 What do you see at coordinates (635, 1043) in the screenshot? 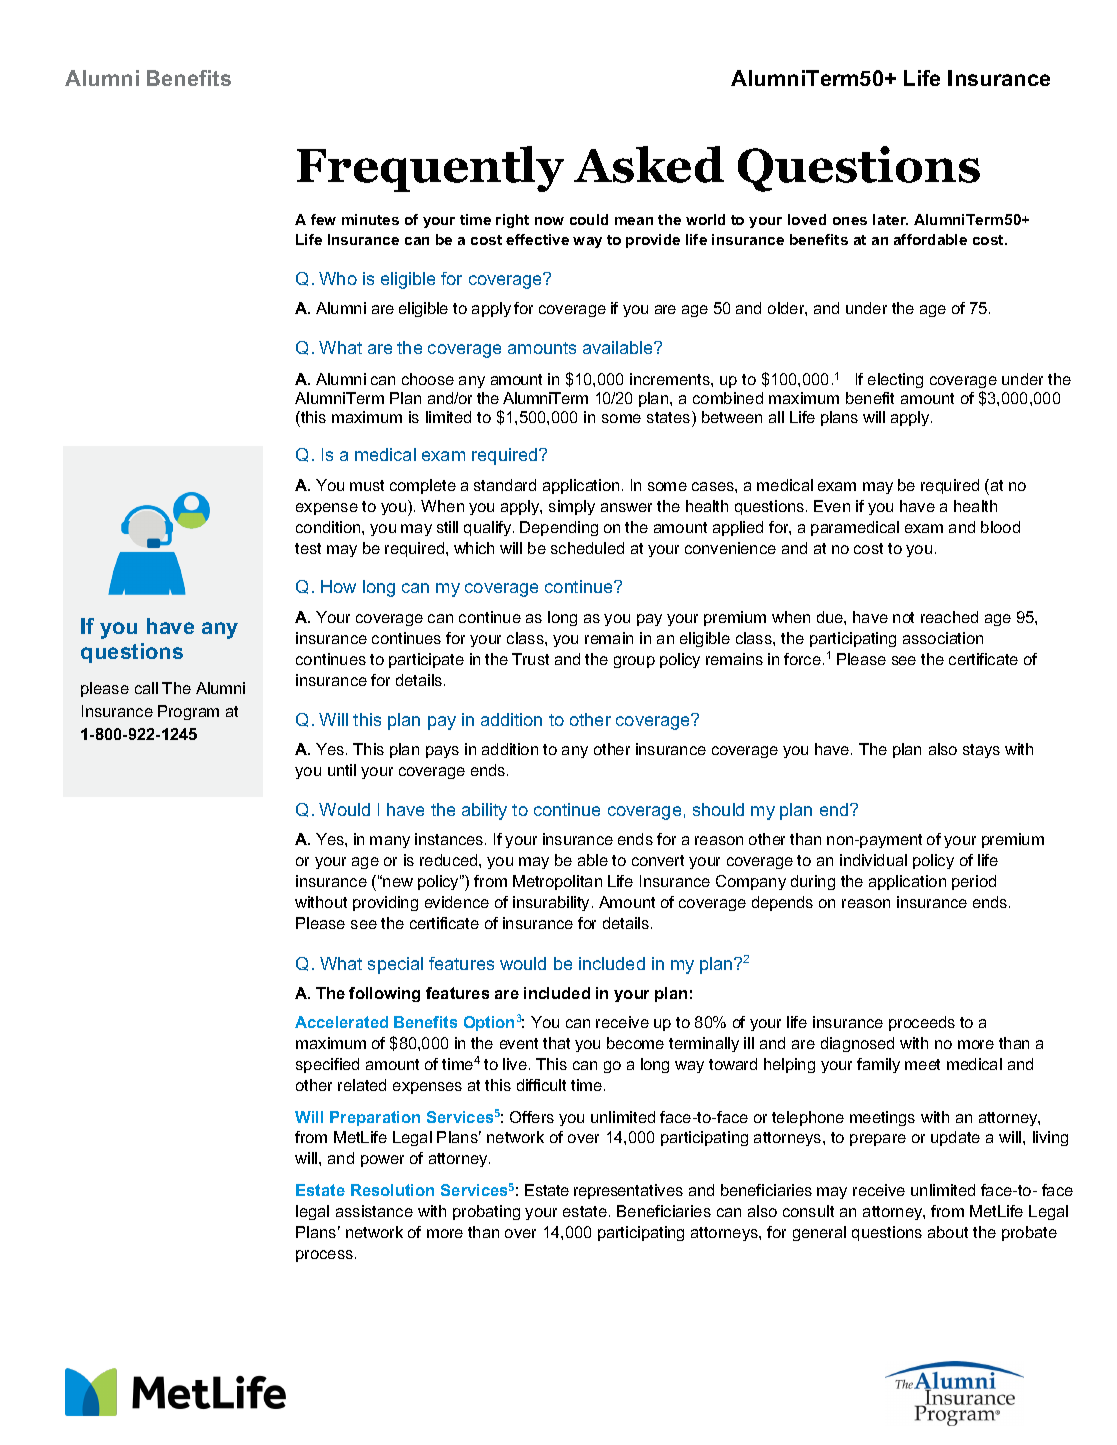
I see `become` at bounding box center [635, 1043].
